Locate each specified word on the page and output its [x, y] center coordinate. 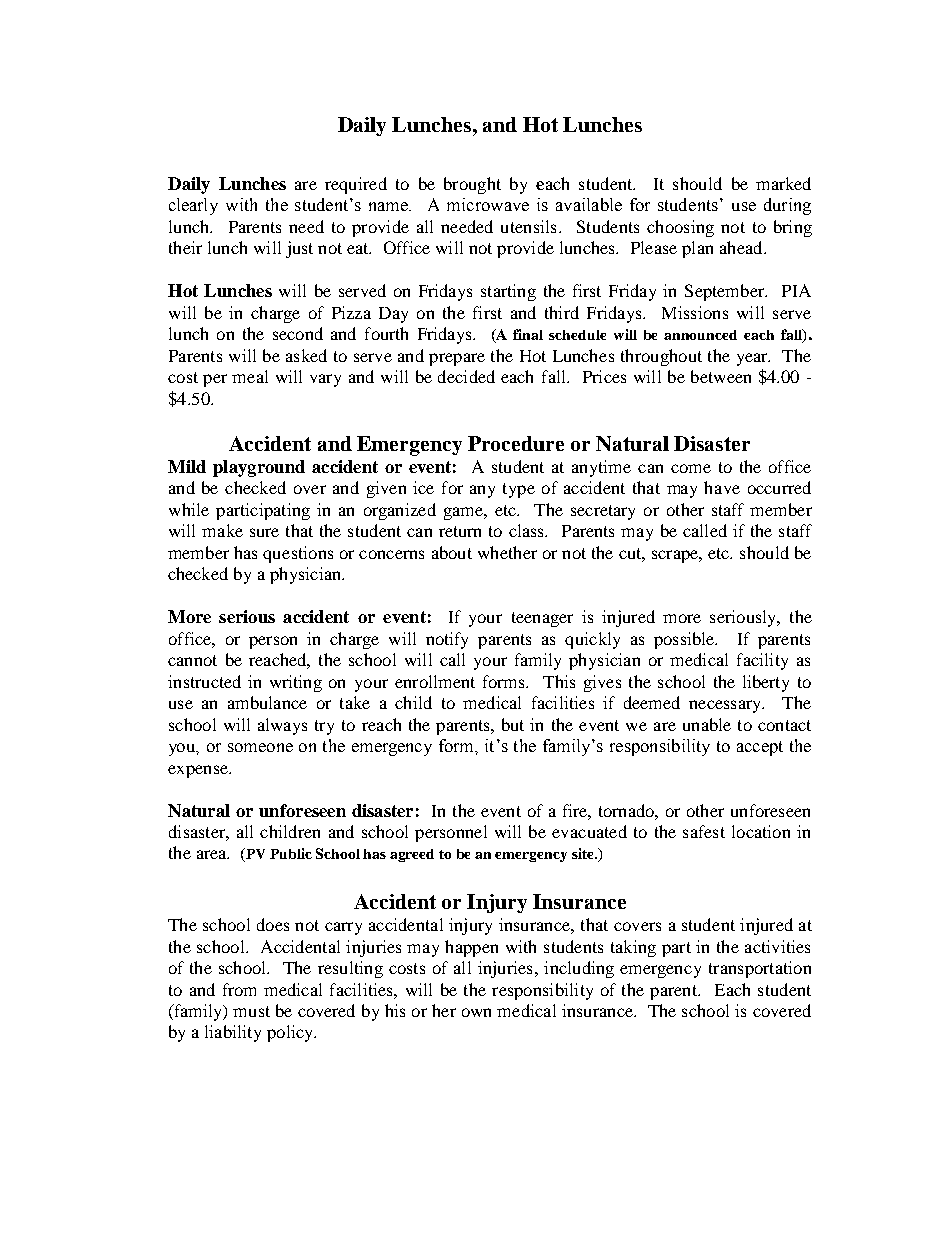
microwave [488, 204]
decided [466, 376]
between [721, 376]
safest [704, 831]
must [251, 1011]
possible [685, 640]
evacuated [589, 831]
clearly [193, 206]
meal [250, 376]
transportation [760, 969]
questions [298, 554]
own [476, 1012]
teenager [542, 619]
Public [291, 853]
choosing [680, 228]
